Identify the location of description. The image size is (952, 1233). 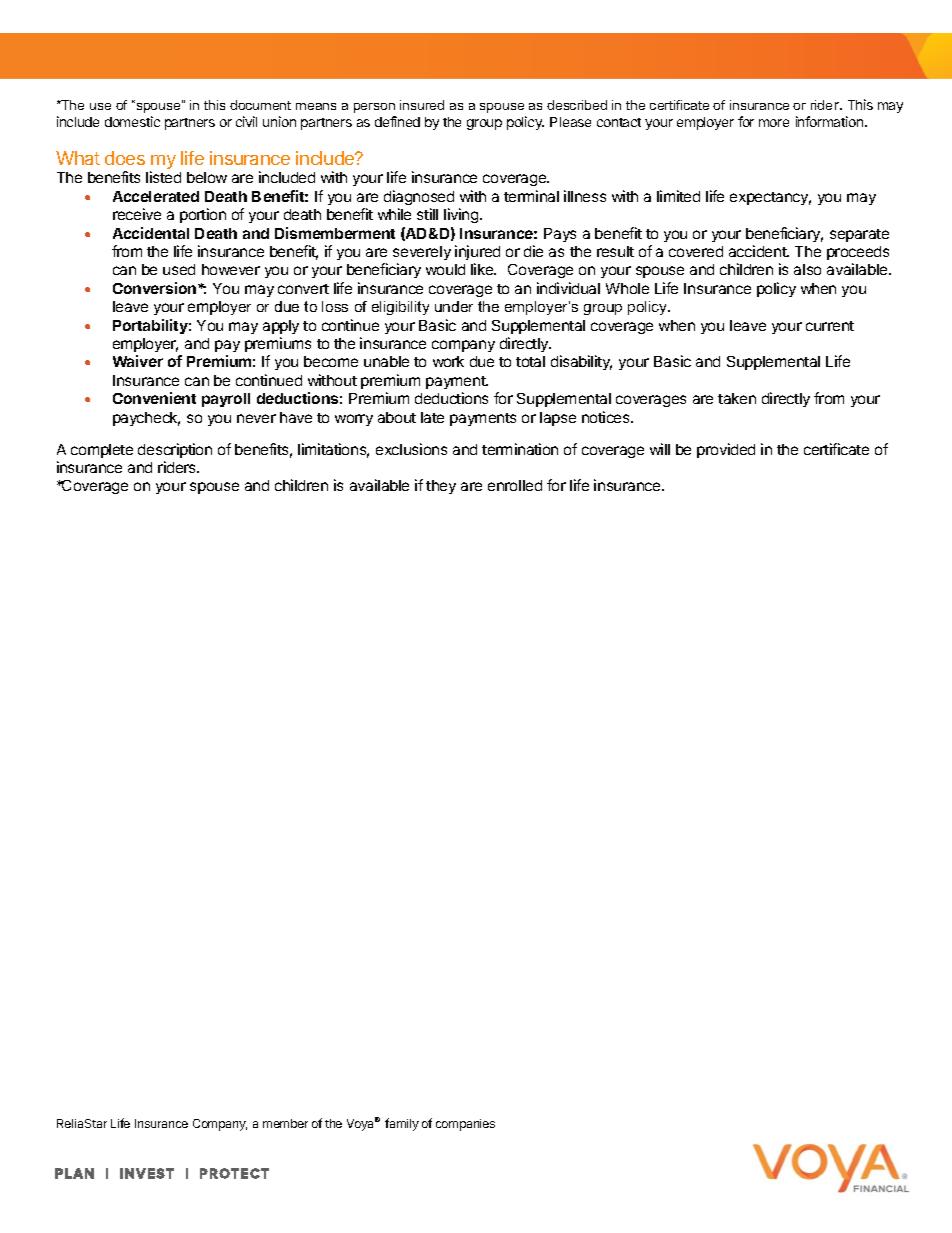
(175, 450).
